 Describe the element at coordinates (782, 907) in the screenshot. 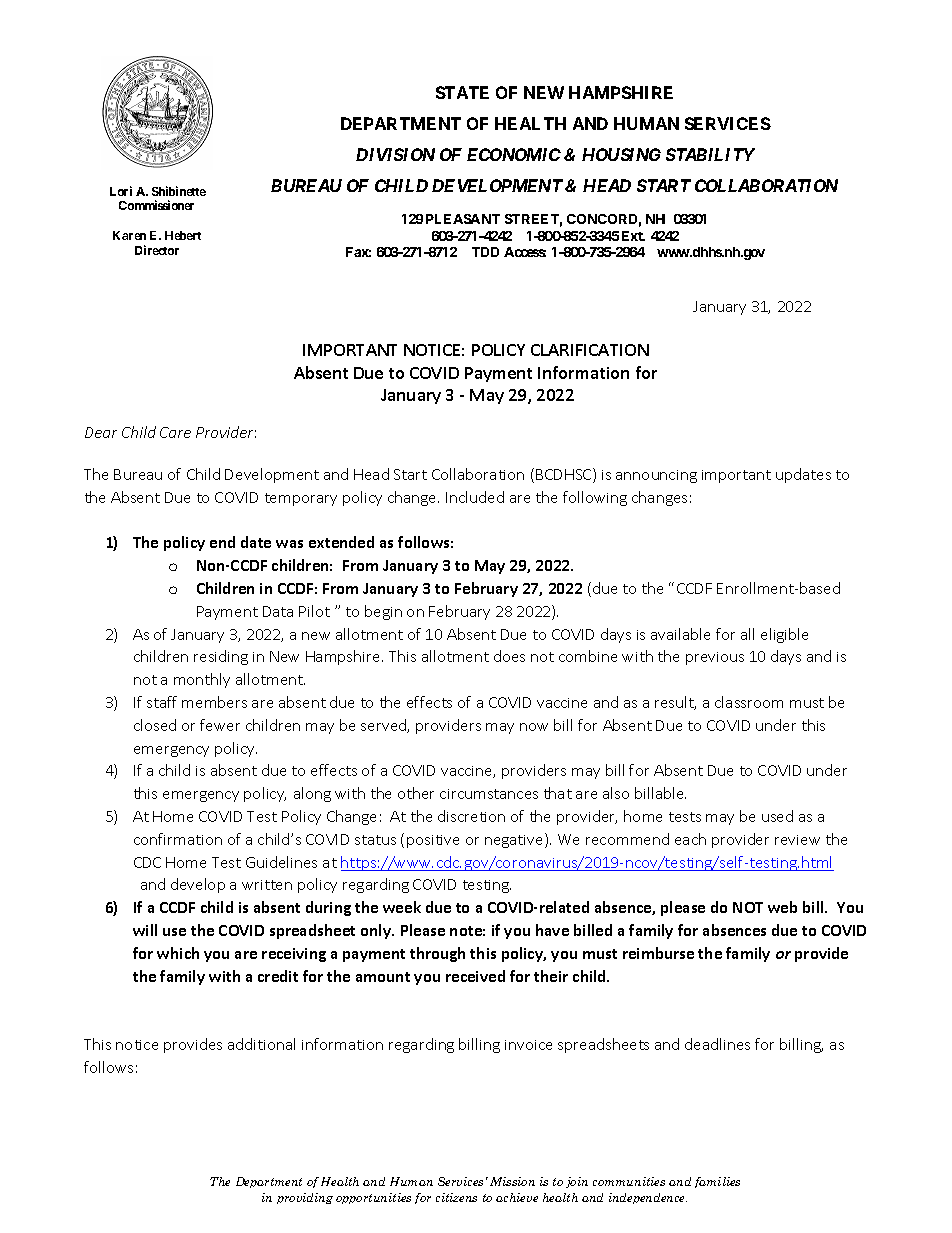

I see `web` at that location.
